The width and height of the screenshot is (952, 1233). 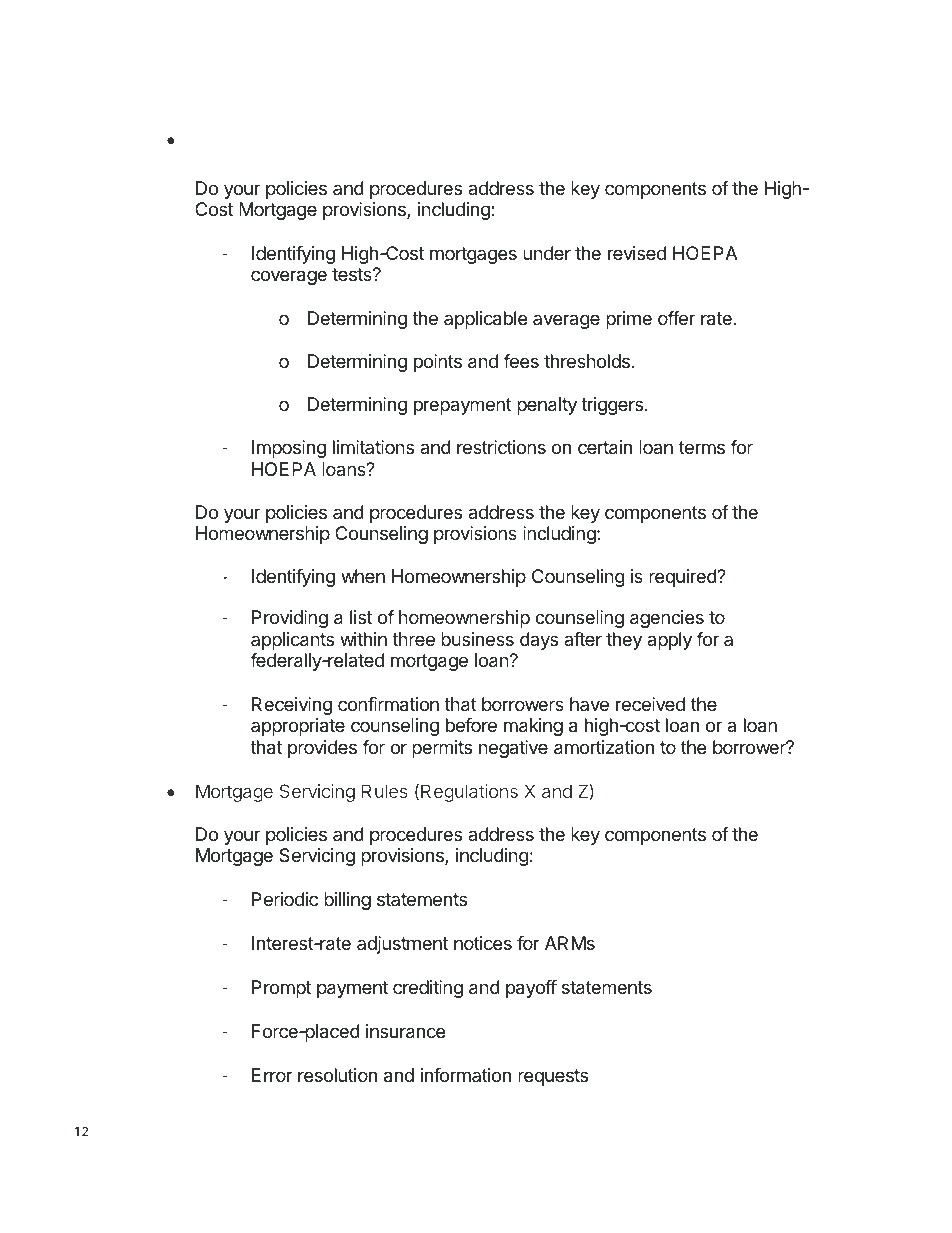 I want to click on applicants, so click(x=292, y=641).
